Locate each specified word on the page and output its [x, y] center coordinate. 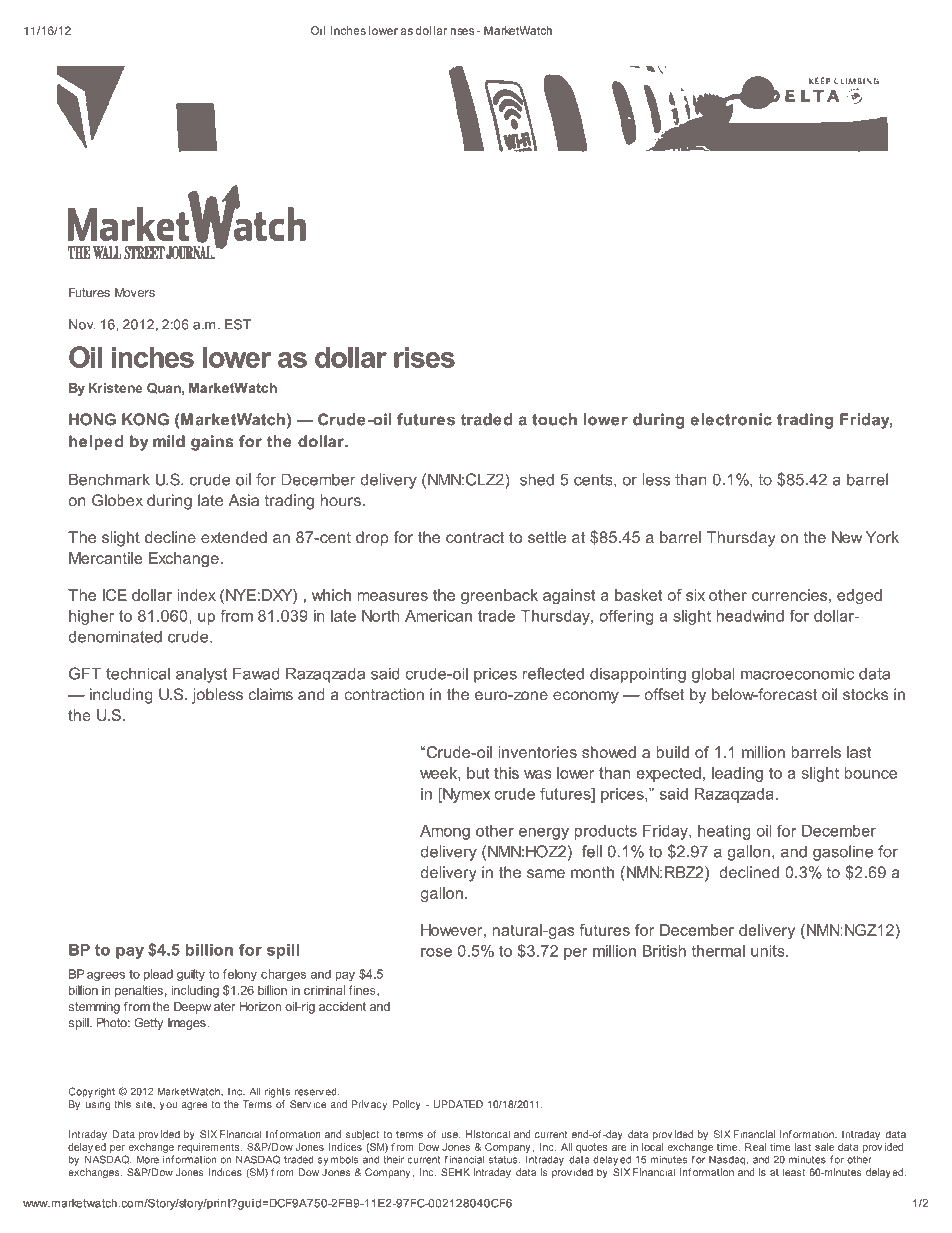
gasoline [843, 853]
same [546, 874]
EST [238, 324]
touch [554, 419]
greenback [499, 597]
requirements [210, 1148]
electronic [731, 419]
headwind [750, 616]
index [196, 595]
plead [158, 975]
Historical [488, 1134]
